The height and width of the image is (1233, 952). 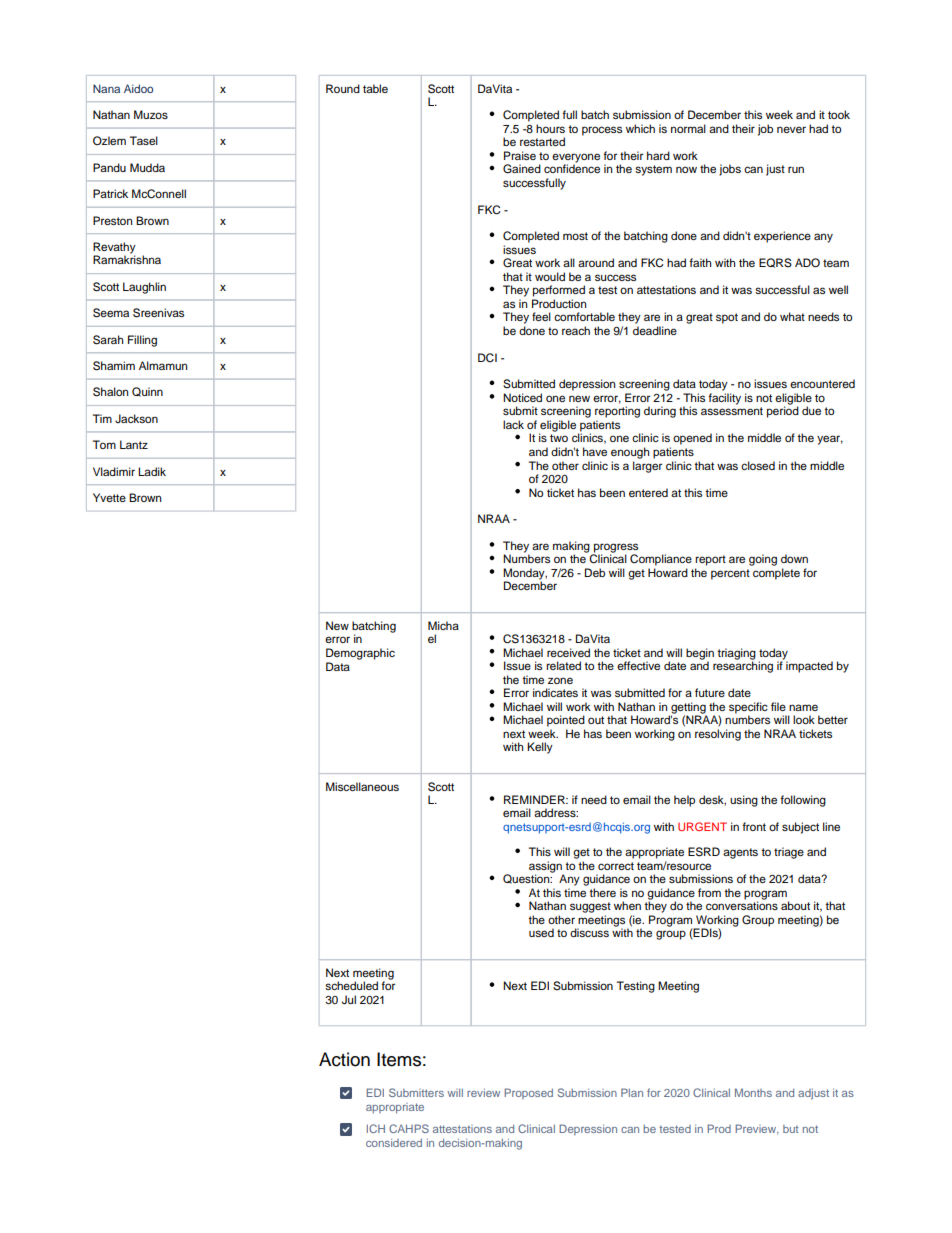 What do you see at coordinates (344, 1059) in the image?
I see `Action` at bounding box center [344, 1059].
